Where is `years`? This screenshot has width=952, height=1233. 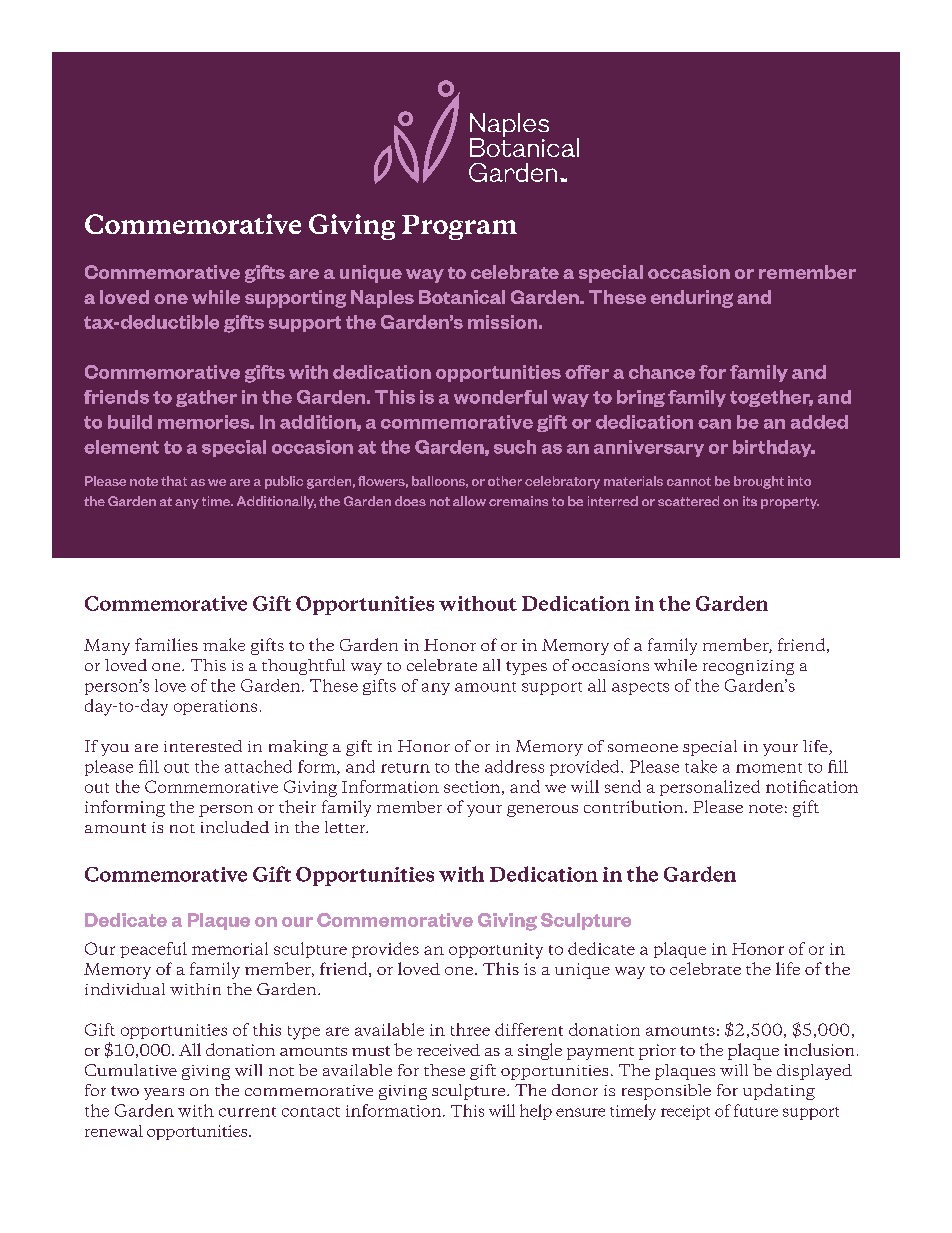
years is located at coordinates (164, 1094).
